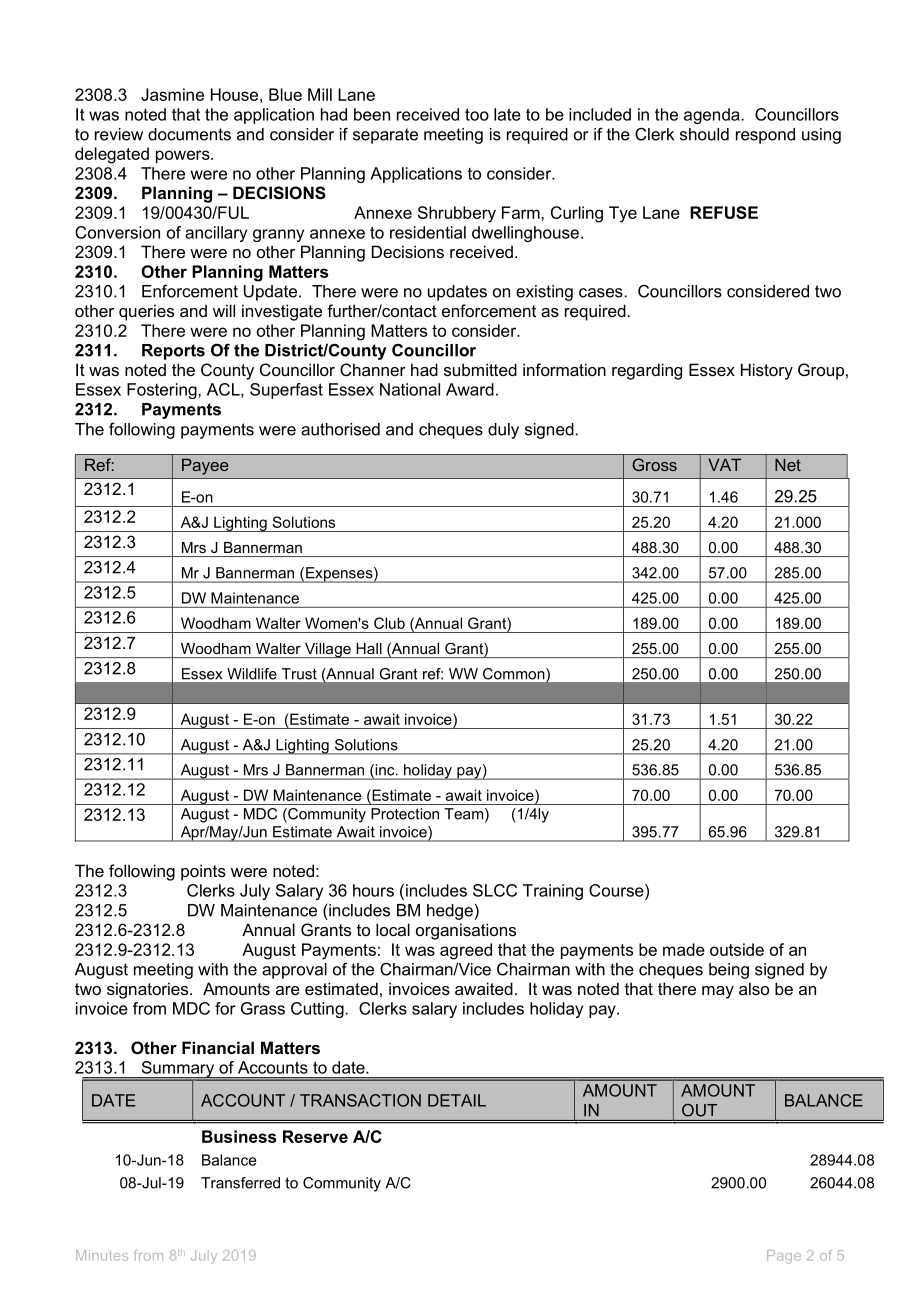 Image resolution: width=924 pixels, height=1308 pixels. I want to click on too, so click(477, 114).
